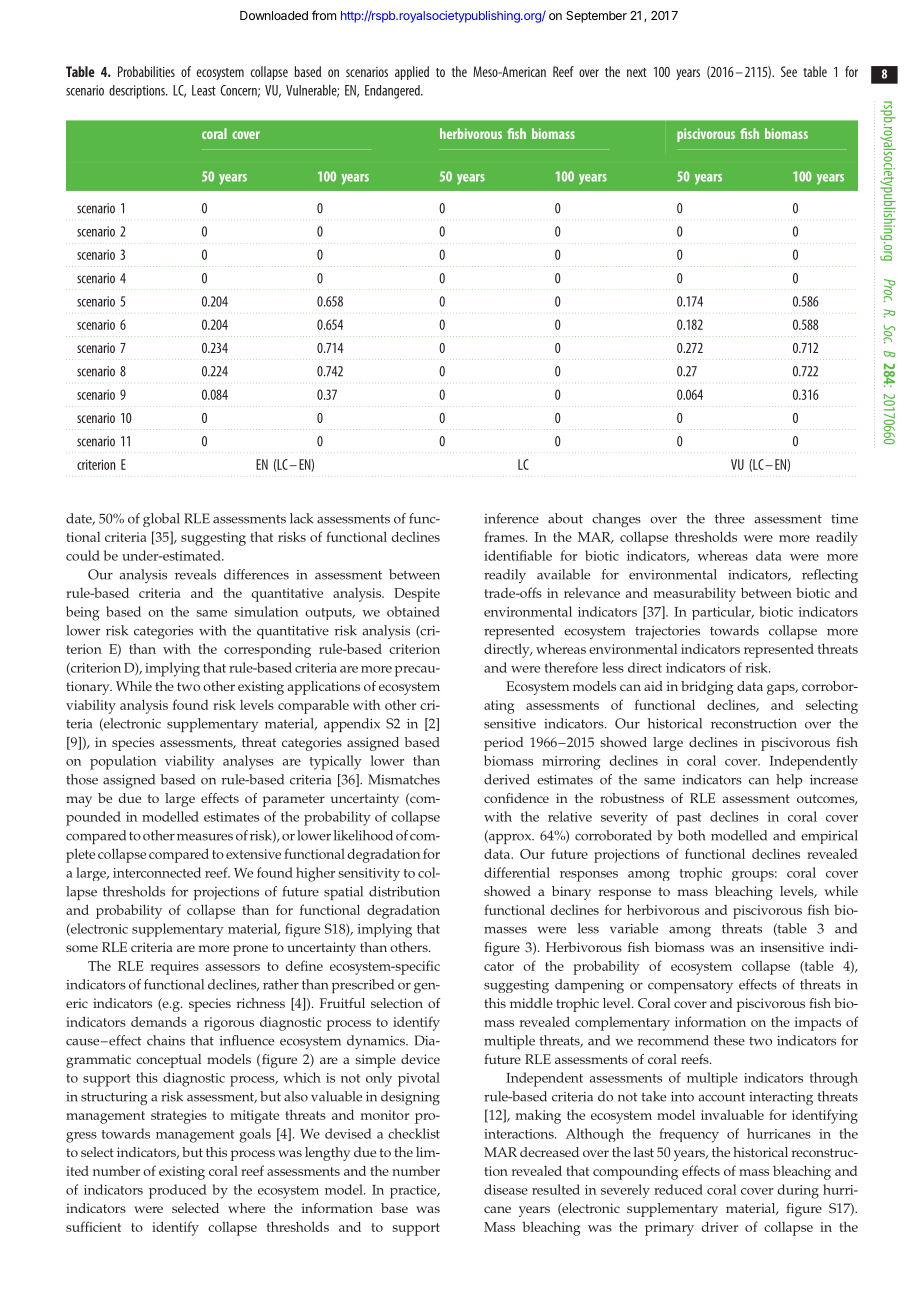 This screenshot has width=924, height=1308. I want to click on measurability, so click(695, 594).
